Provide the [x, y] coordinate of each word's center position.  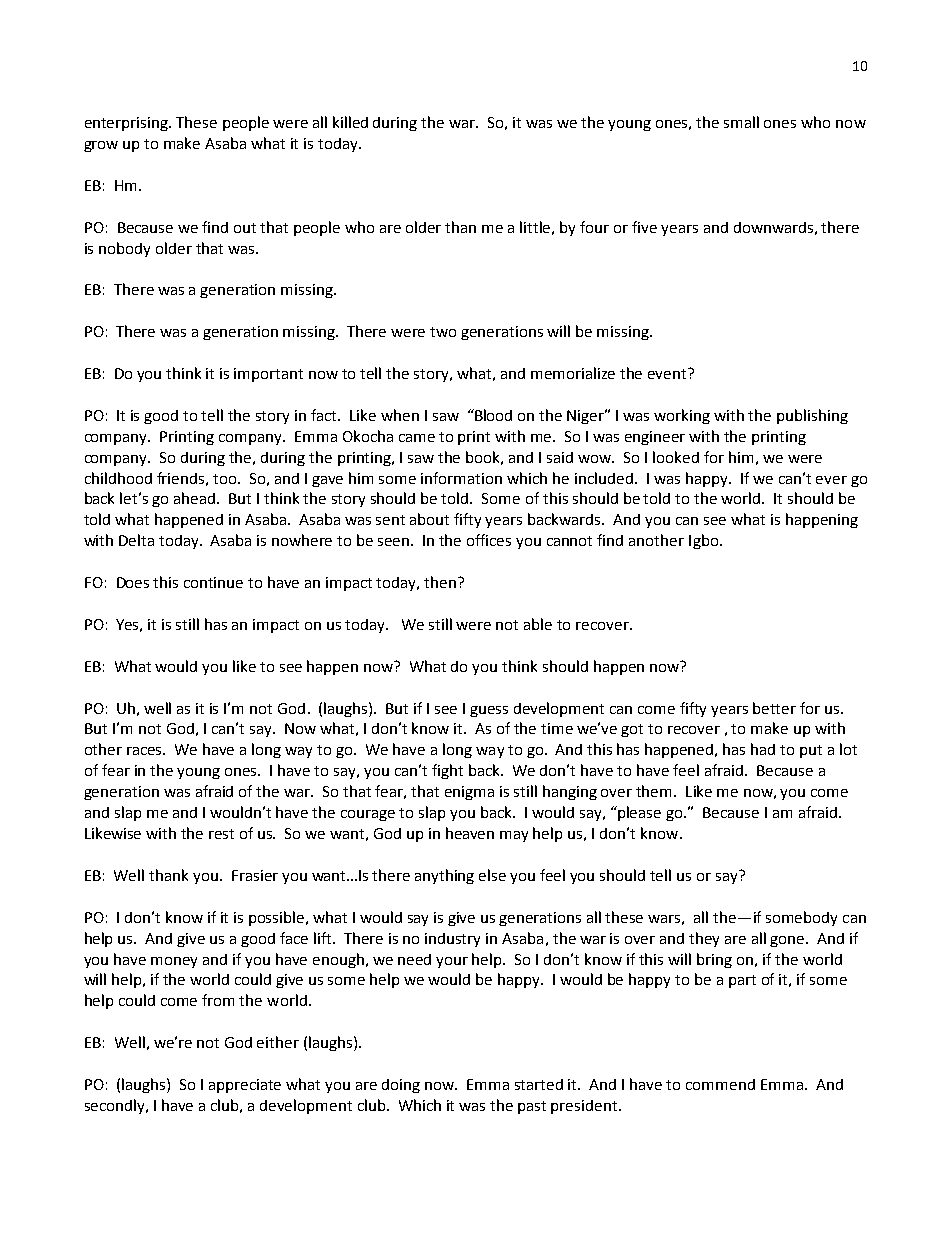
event [668, 373]
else [492, 875]
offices [489, 540]
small [741, 122]
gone [788, 941]
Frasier [255, 875]
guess [489, 711]
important [268, 375]
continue [213, 582]
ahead [196, 498]
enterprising [127, 124]
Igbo [703, 541]
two [443, 332]
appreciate [245, 1086]
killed [350, 122]
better [774, 708]
